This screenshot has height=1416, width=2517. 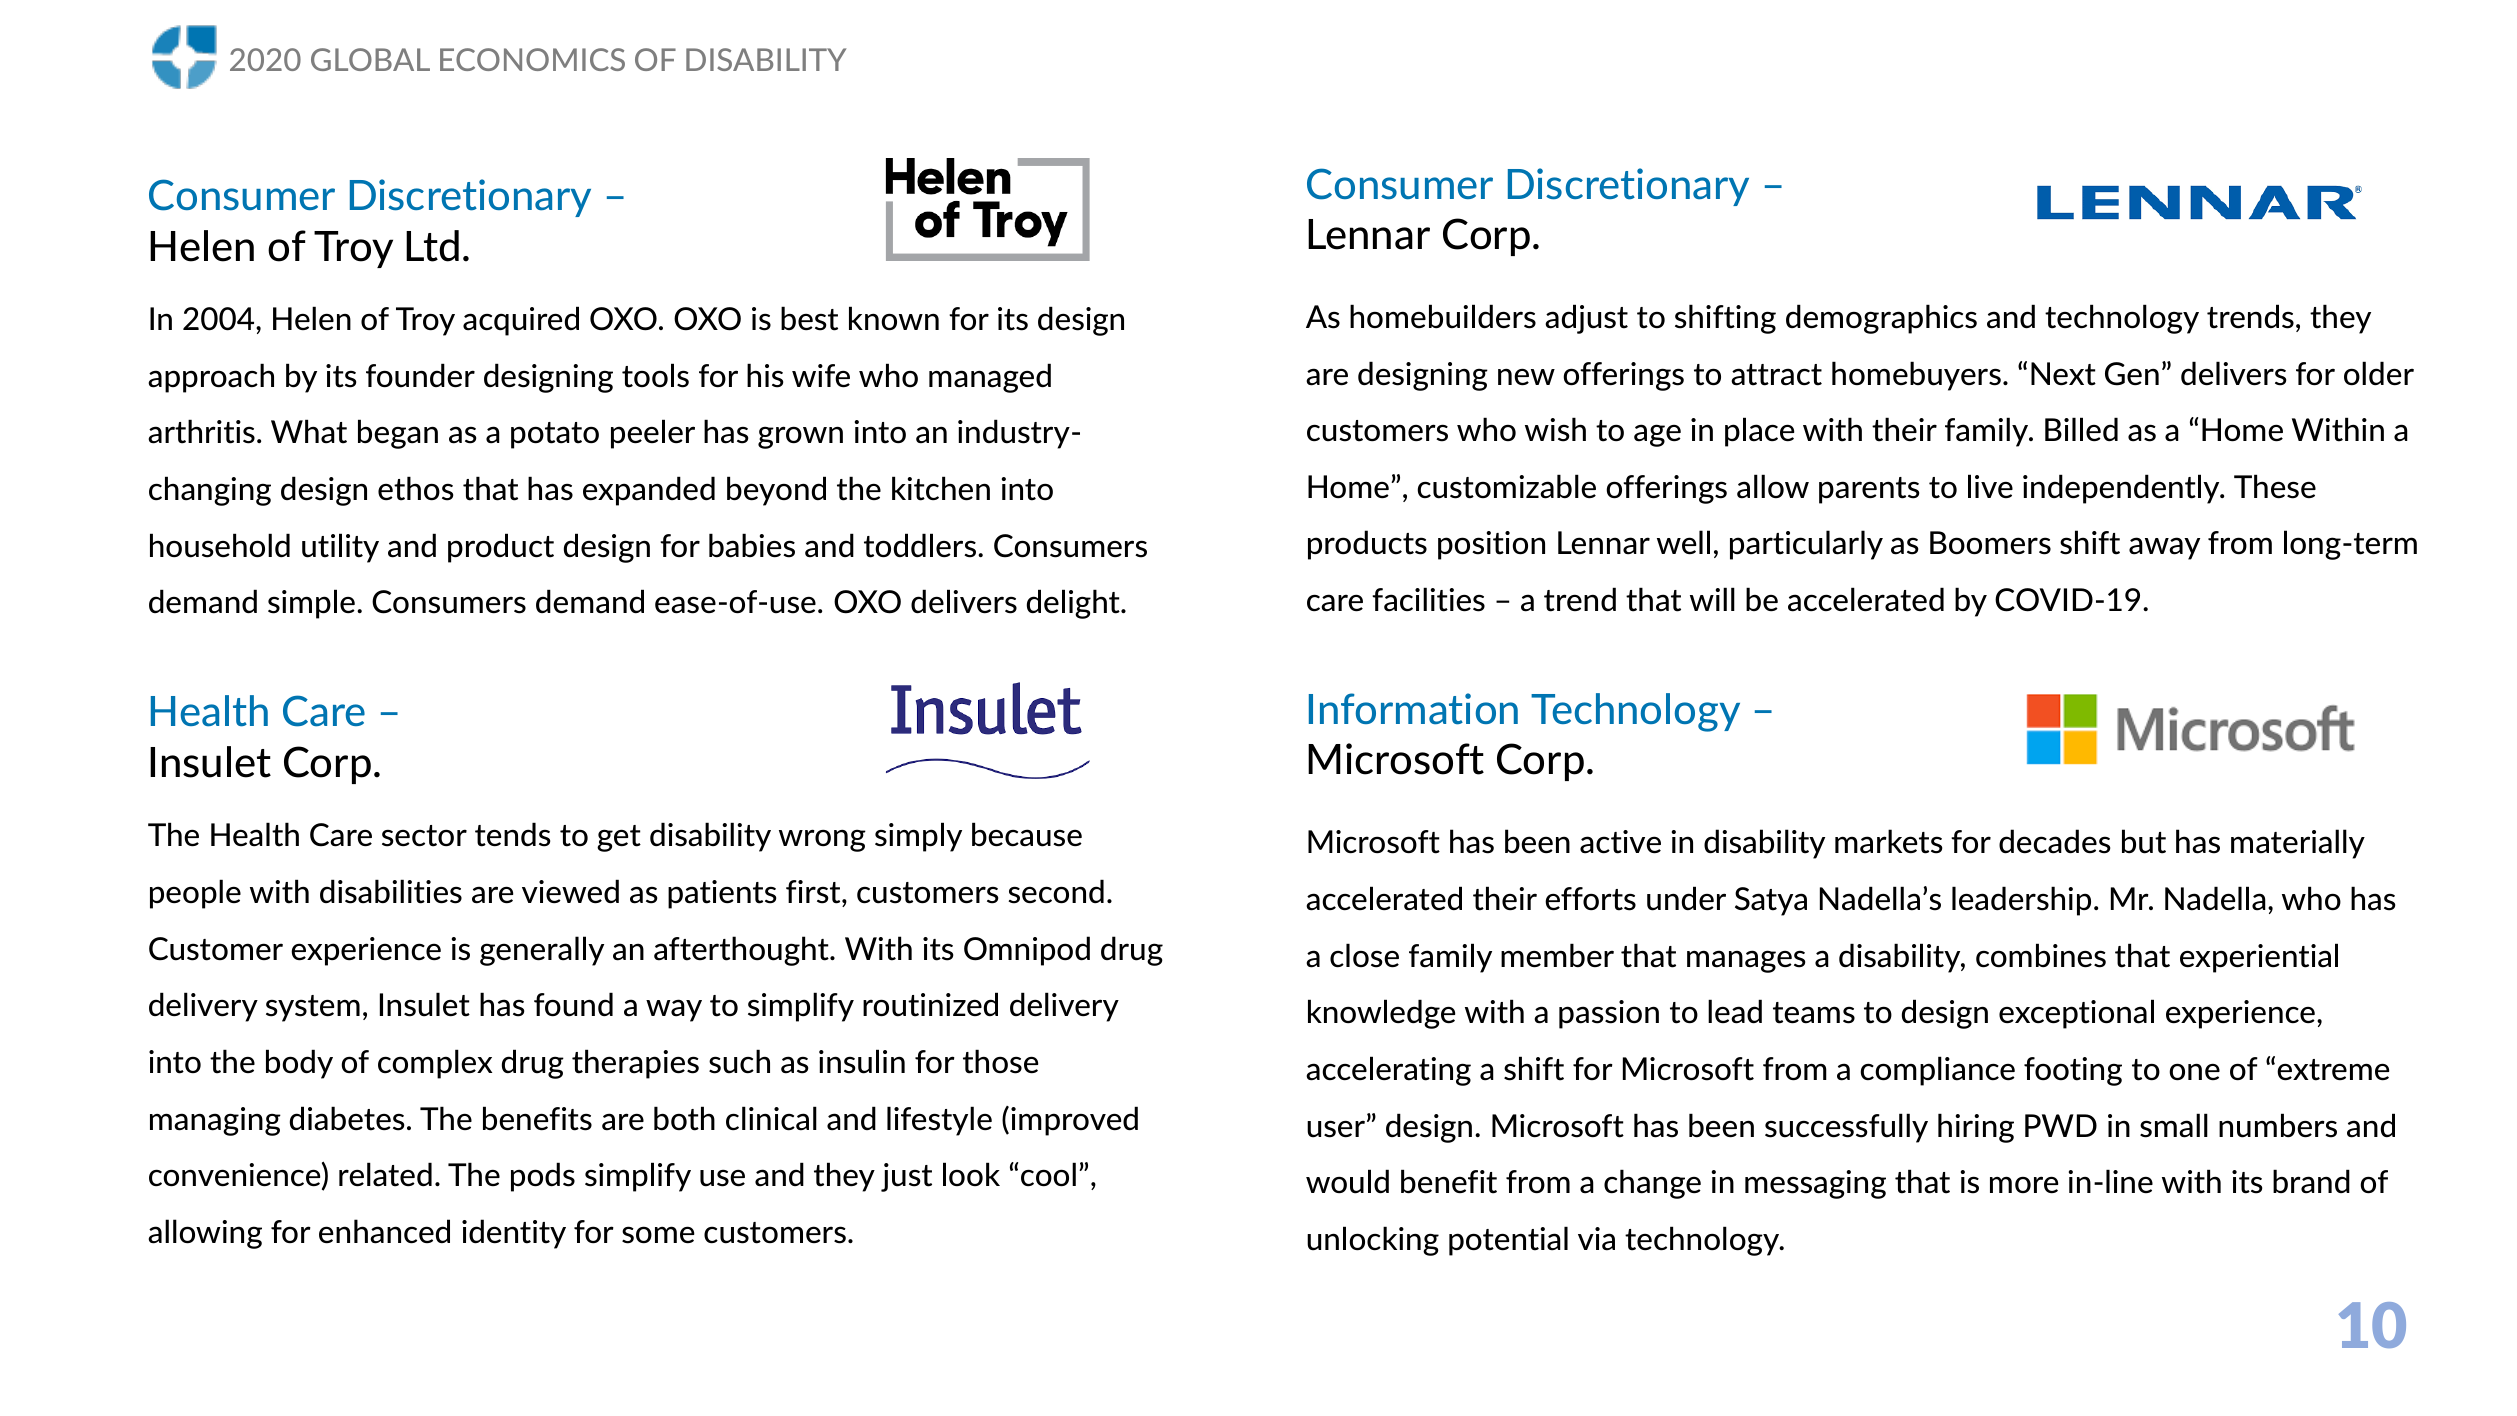 What do you see at coordinates (1506, 486) in the screenshot?
I see `customizable` at bounding box center [1506, 486].
